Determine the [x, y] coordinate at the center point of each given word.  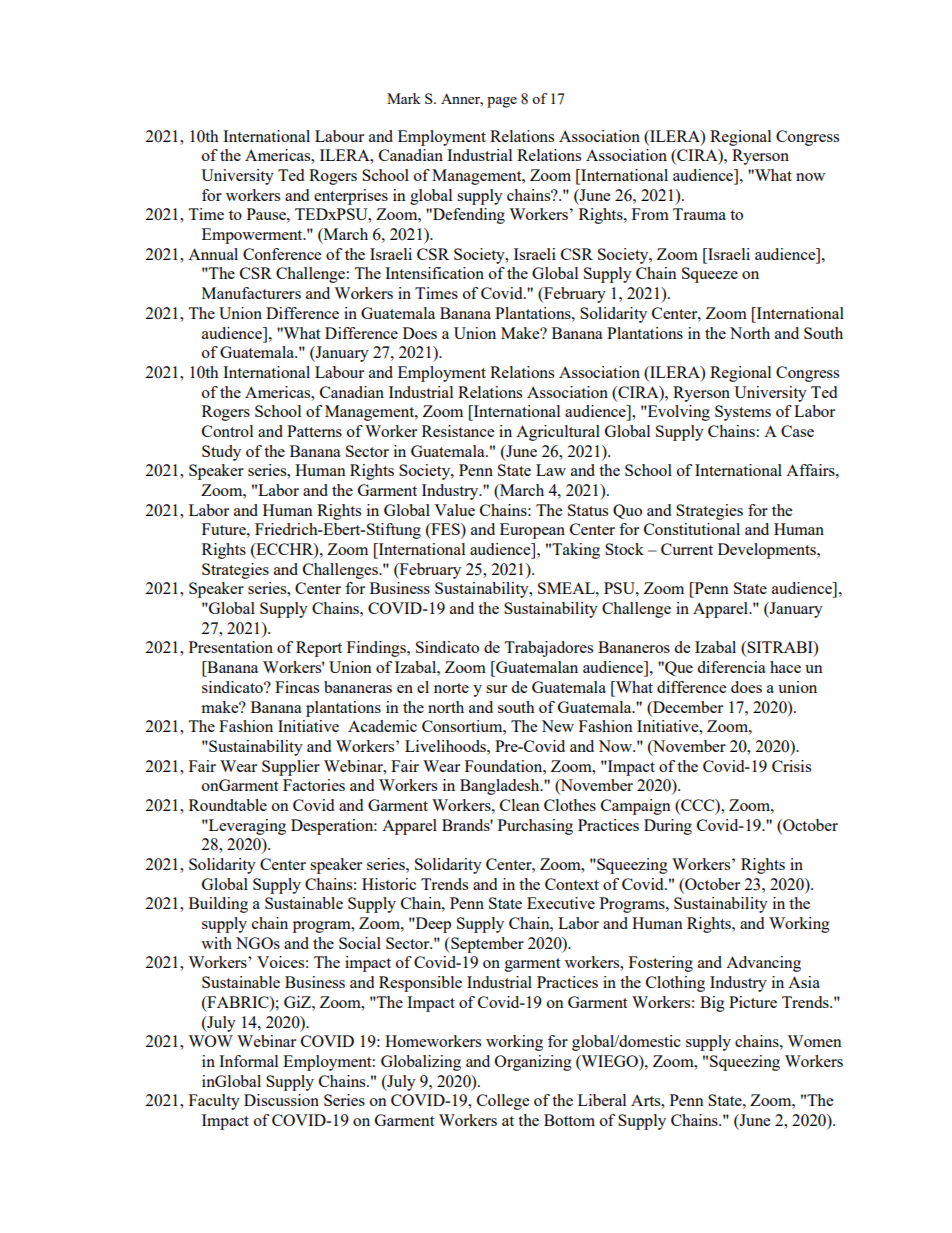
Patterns [314, 431]
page [502, 102]
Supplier [291, 768]
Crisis [791, 766]
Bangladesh [501, 787]
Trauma [699, 214]
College [503, 1102]
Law [551, 470]
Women [814, 1041]
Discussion [281, 1100]
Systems [743, 413]
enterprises [351, 197]
